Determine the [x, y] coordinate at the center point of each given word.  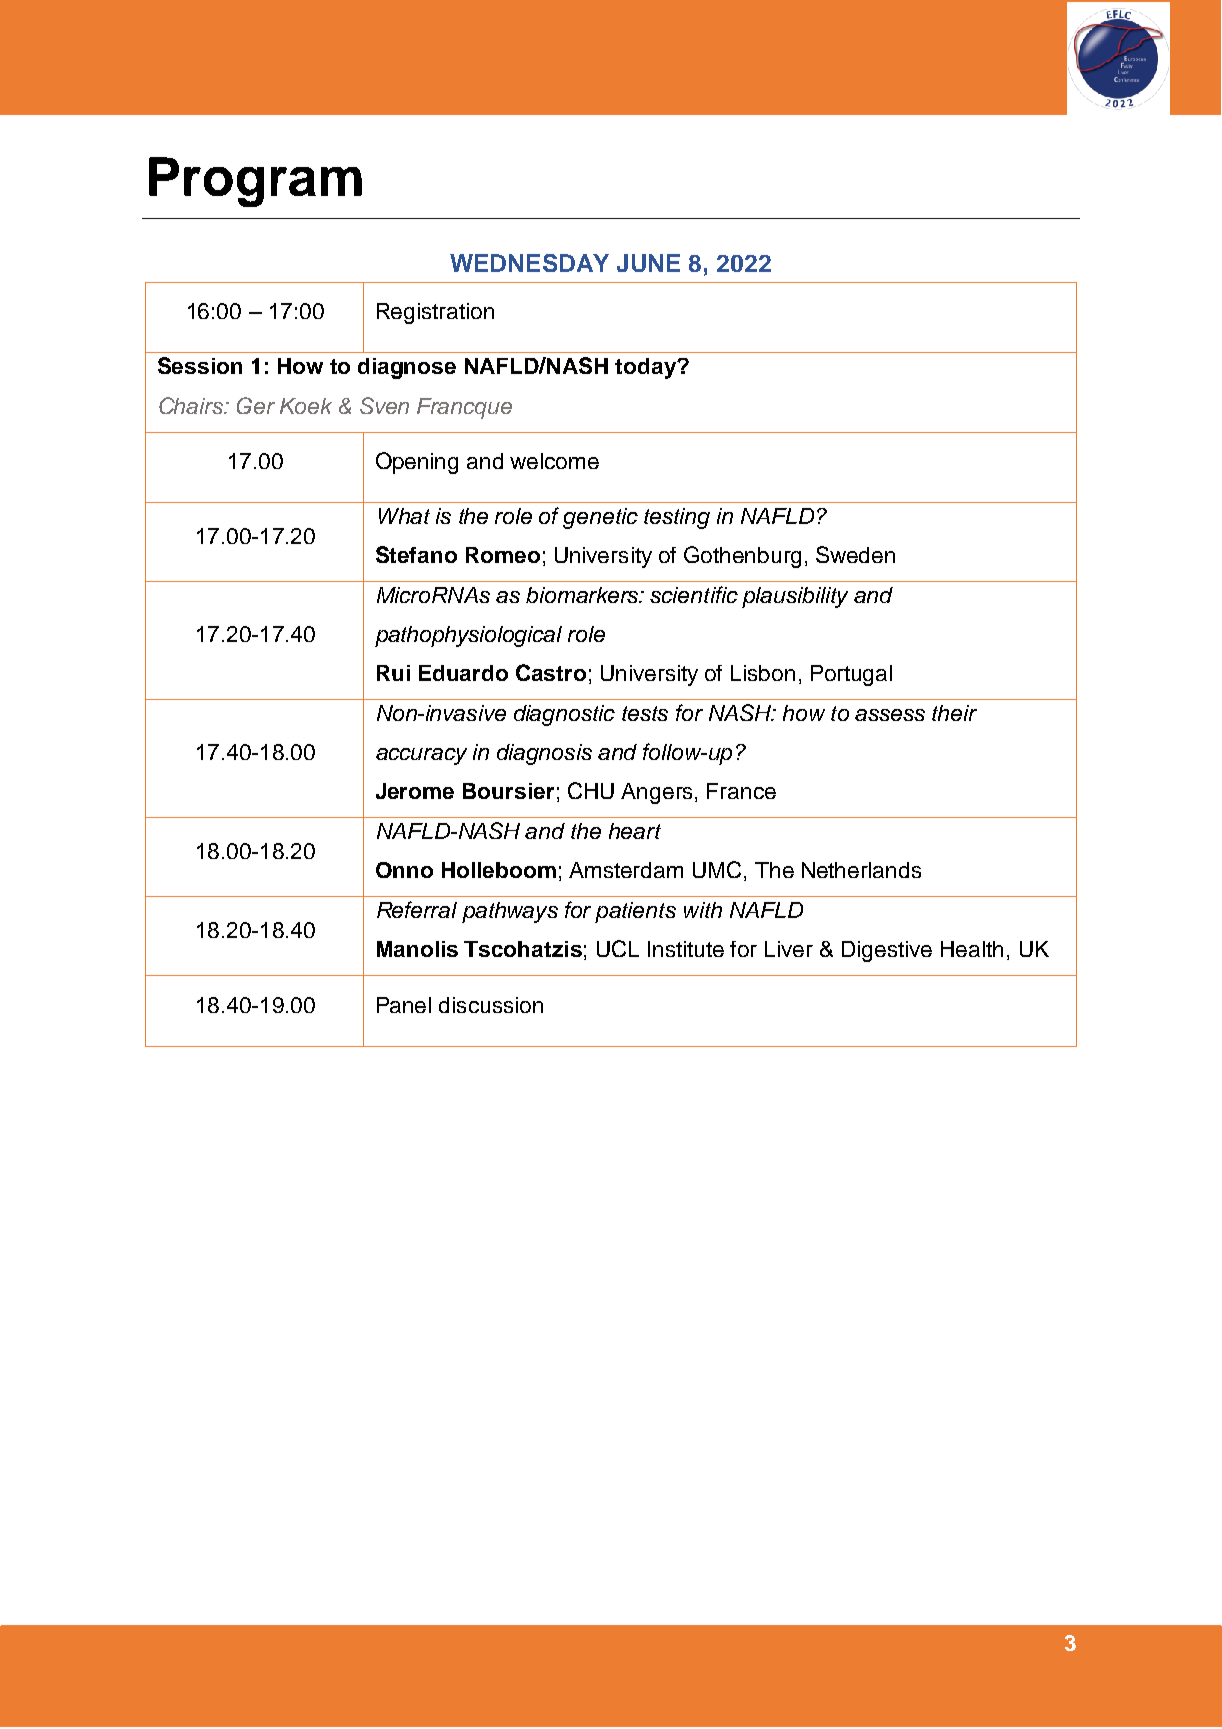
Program [255, 182]
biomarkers [583, 595]
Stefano [416, 554]
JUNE [648, 263]
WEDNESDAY [529, 263]
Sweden [855, 554]
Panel [404, 1005]
